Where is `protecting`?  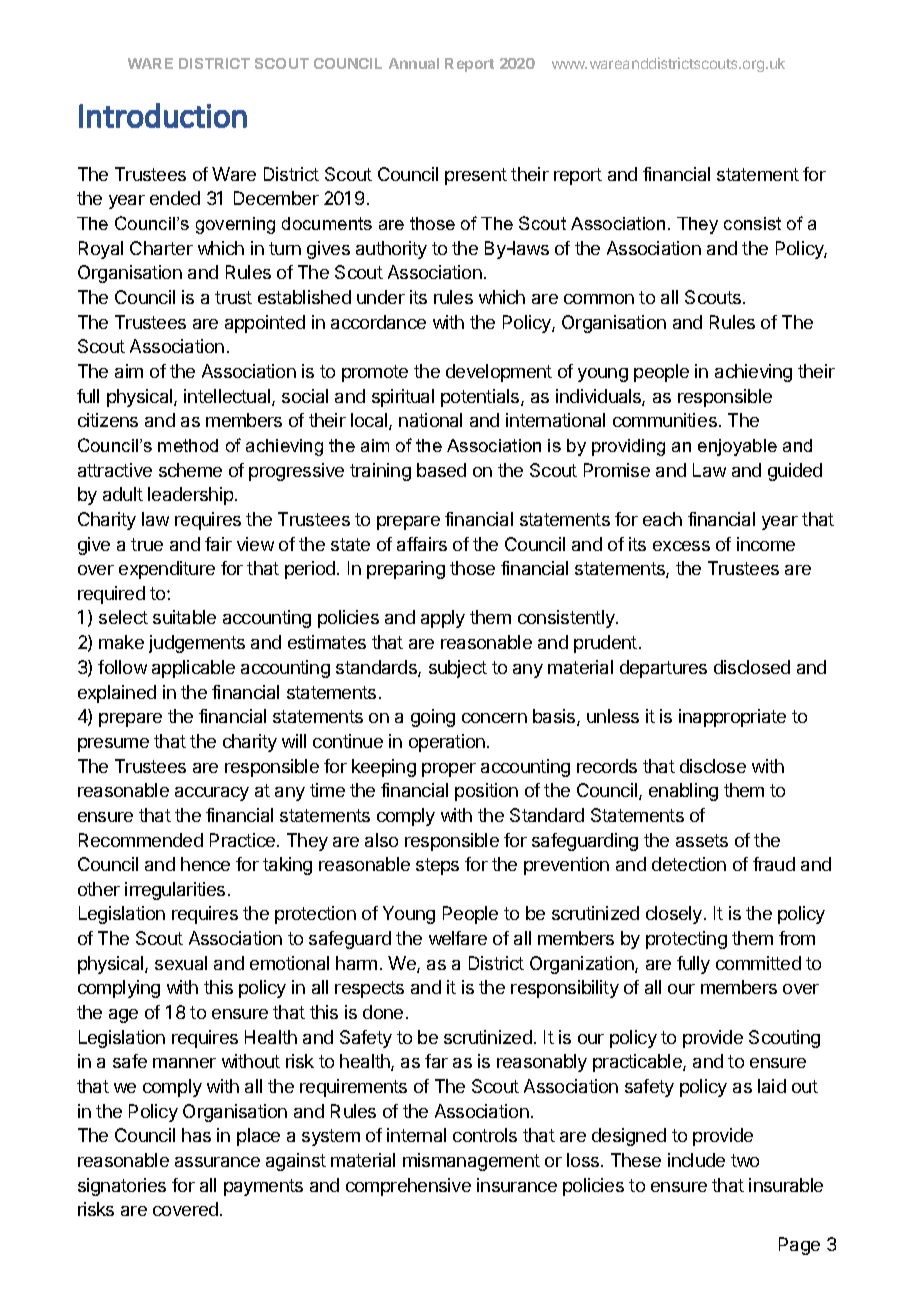 protecting is located at coordinates (686, 940).
